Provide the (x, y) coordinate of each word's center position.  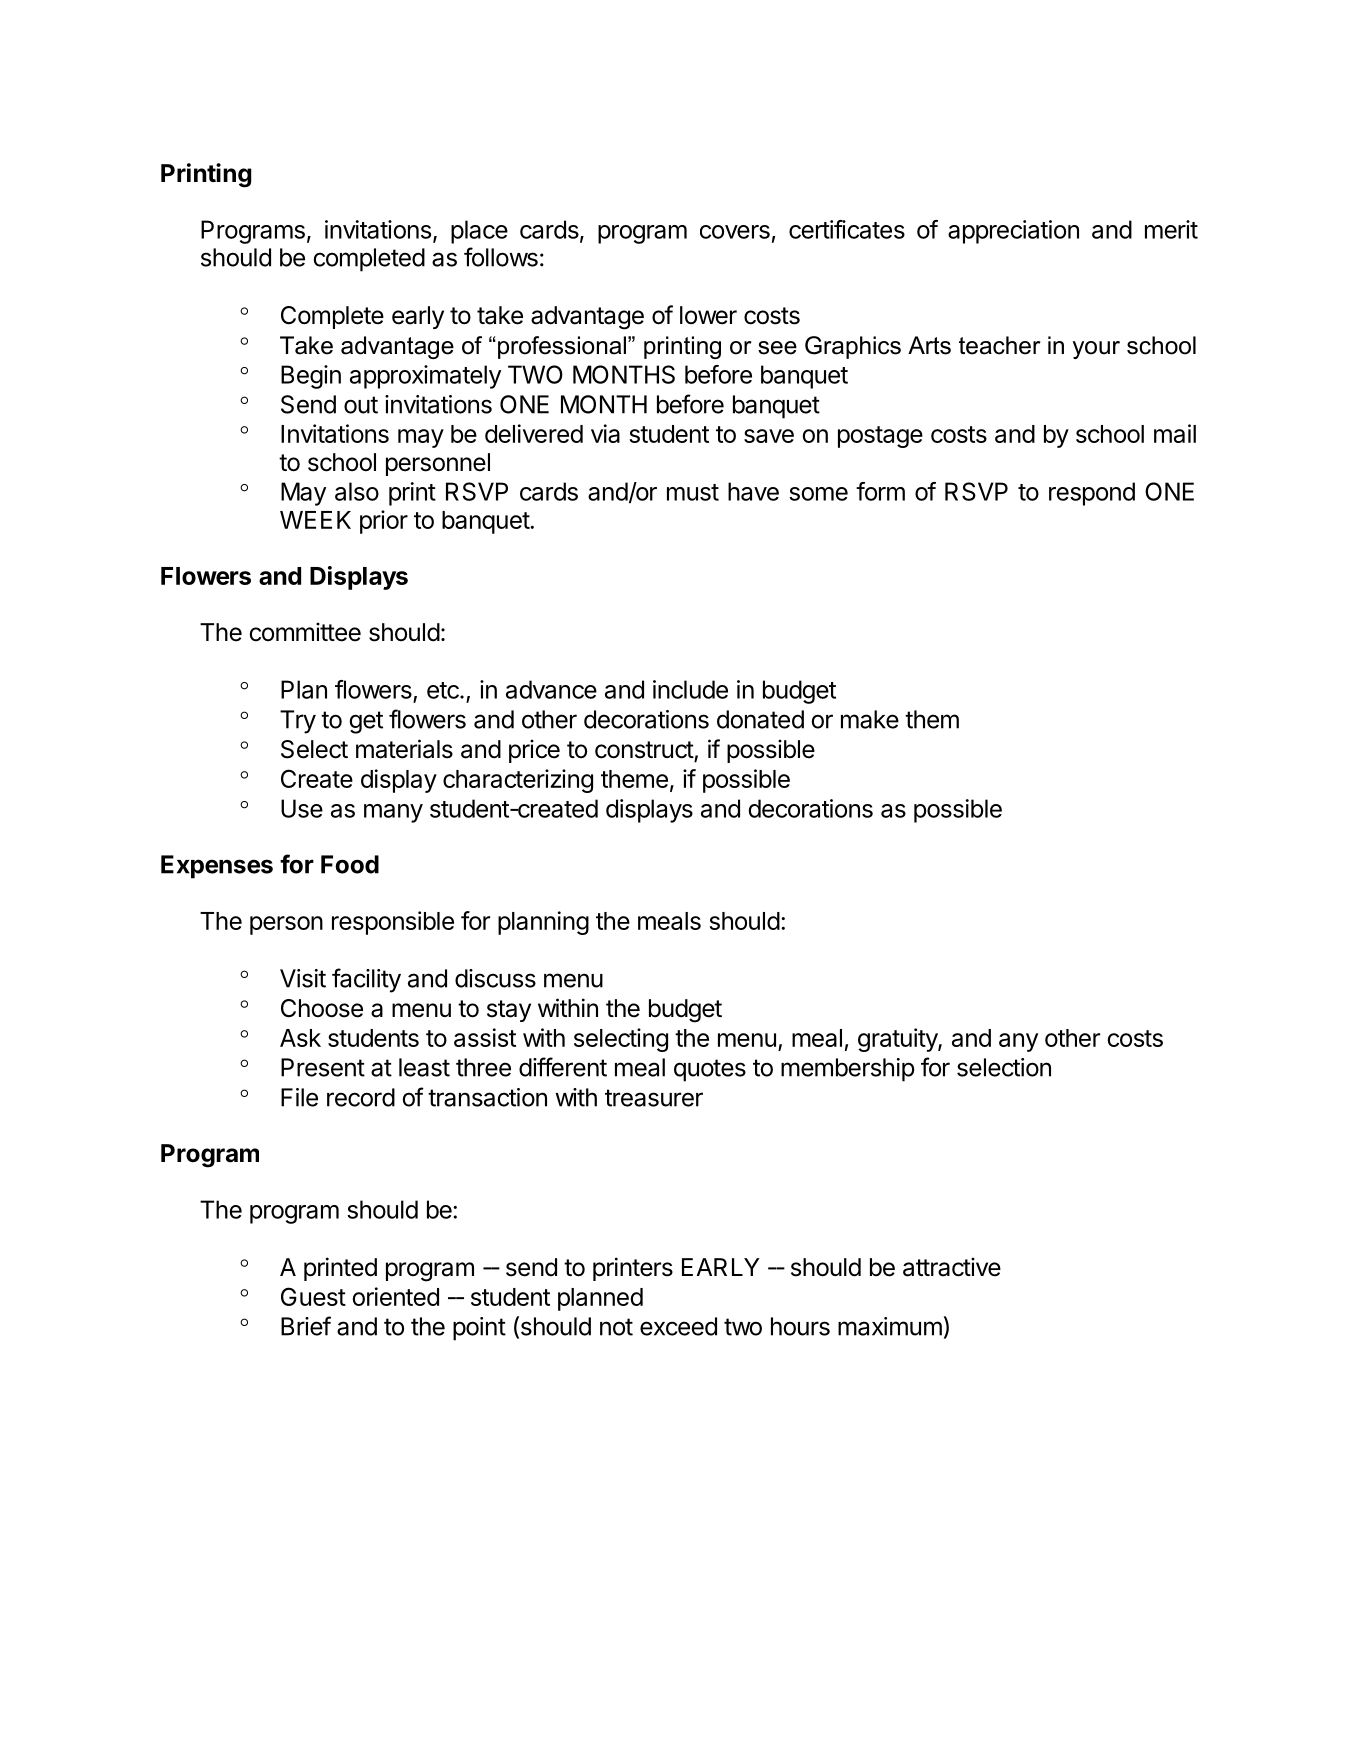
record (361, 1097)
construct (645, 751)
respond (1092, 494)
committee (305, 632)
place (479, 232)
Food (350, 864)
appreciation (1013, 232)
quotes (710, 1070)
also (357, 491)
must (693, 492)
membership (848, 1070)
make (870, 719)
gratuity (898, 1040)
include (690, 689)
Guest (313, 1296)
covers (735, 232)
